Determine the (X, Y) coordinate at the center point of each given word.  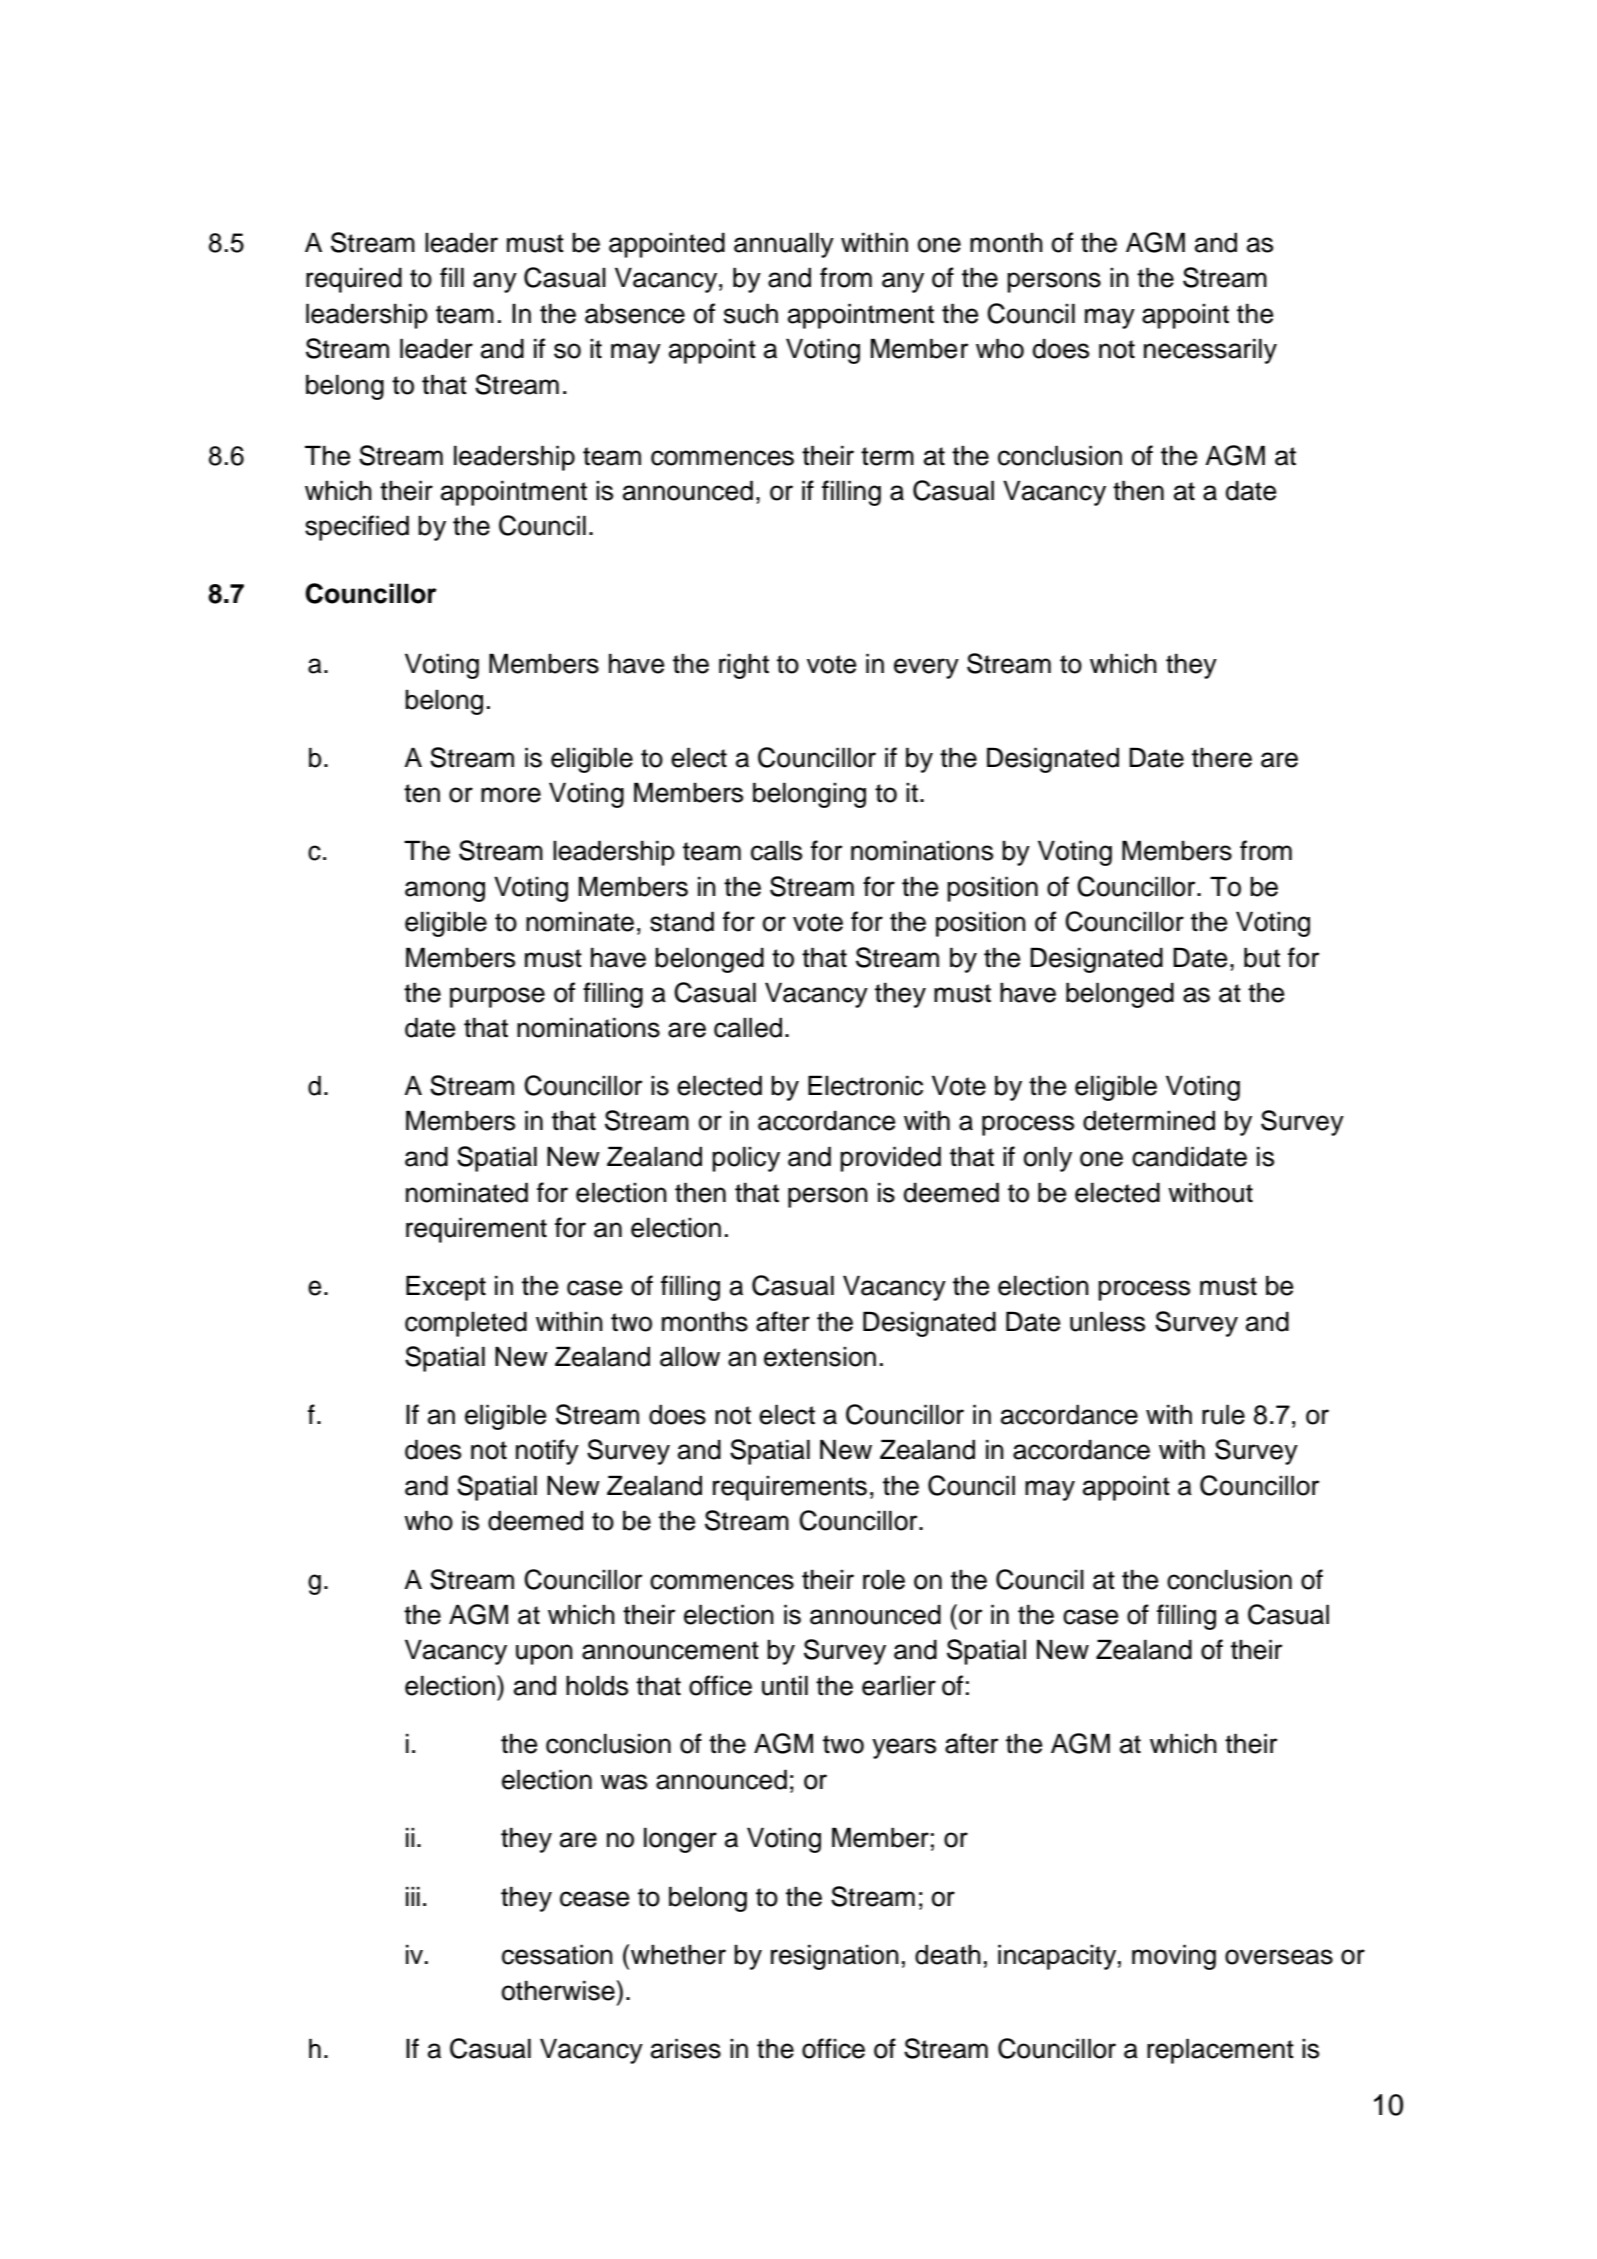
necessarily (1210, 351)
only (1048, 1159)
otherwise (559, 1990)
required (354, 280)
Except (446, 1288)
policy (746, 1159)
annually (784, 245)
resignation (835, 1957)
